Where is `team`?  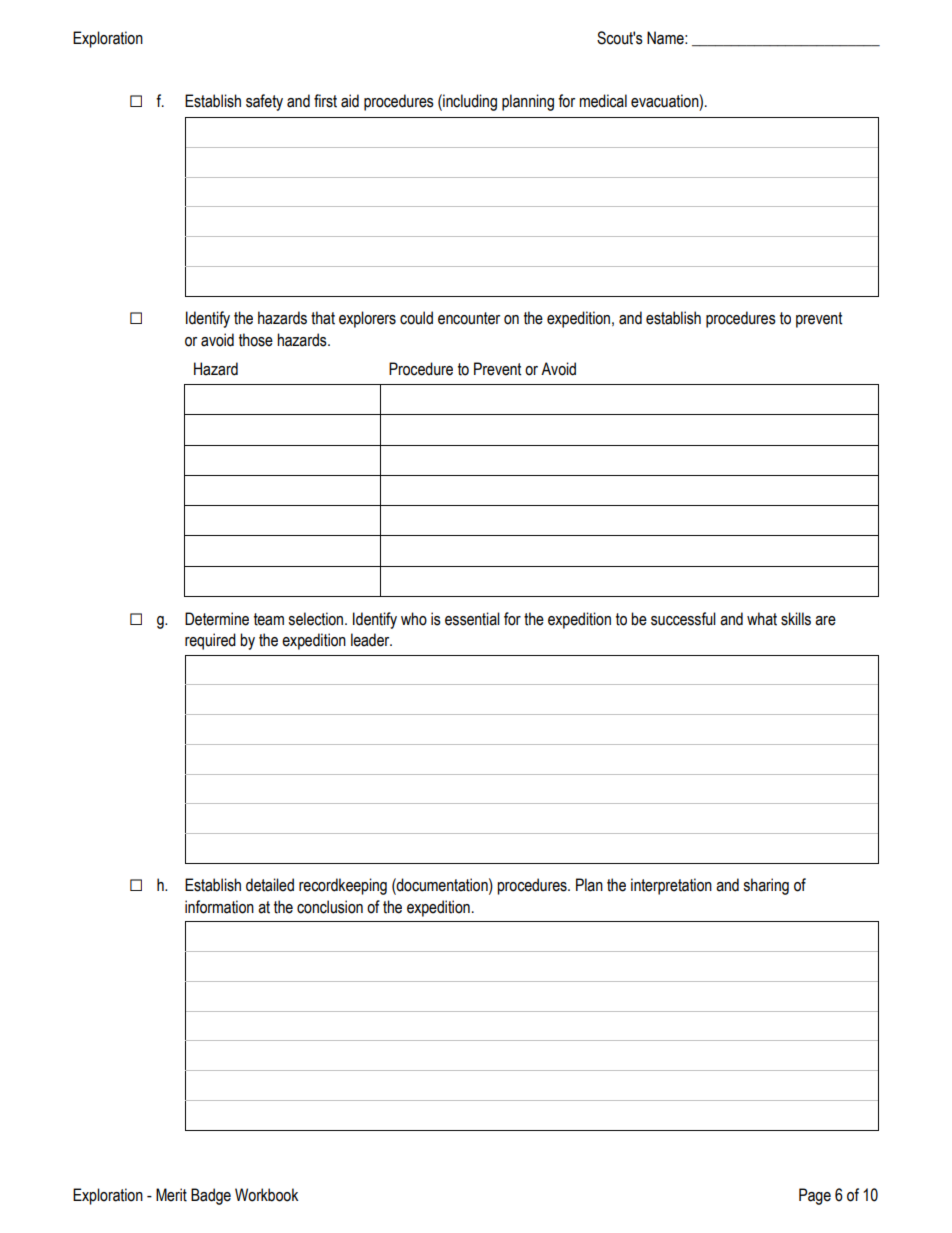 team is located at coordinates (269, 619).
